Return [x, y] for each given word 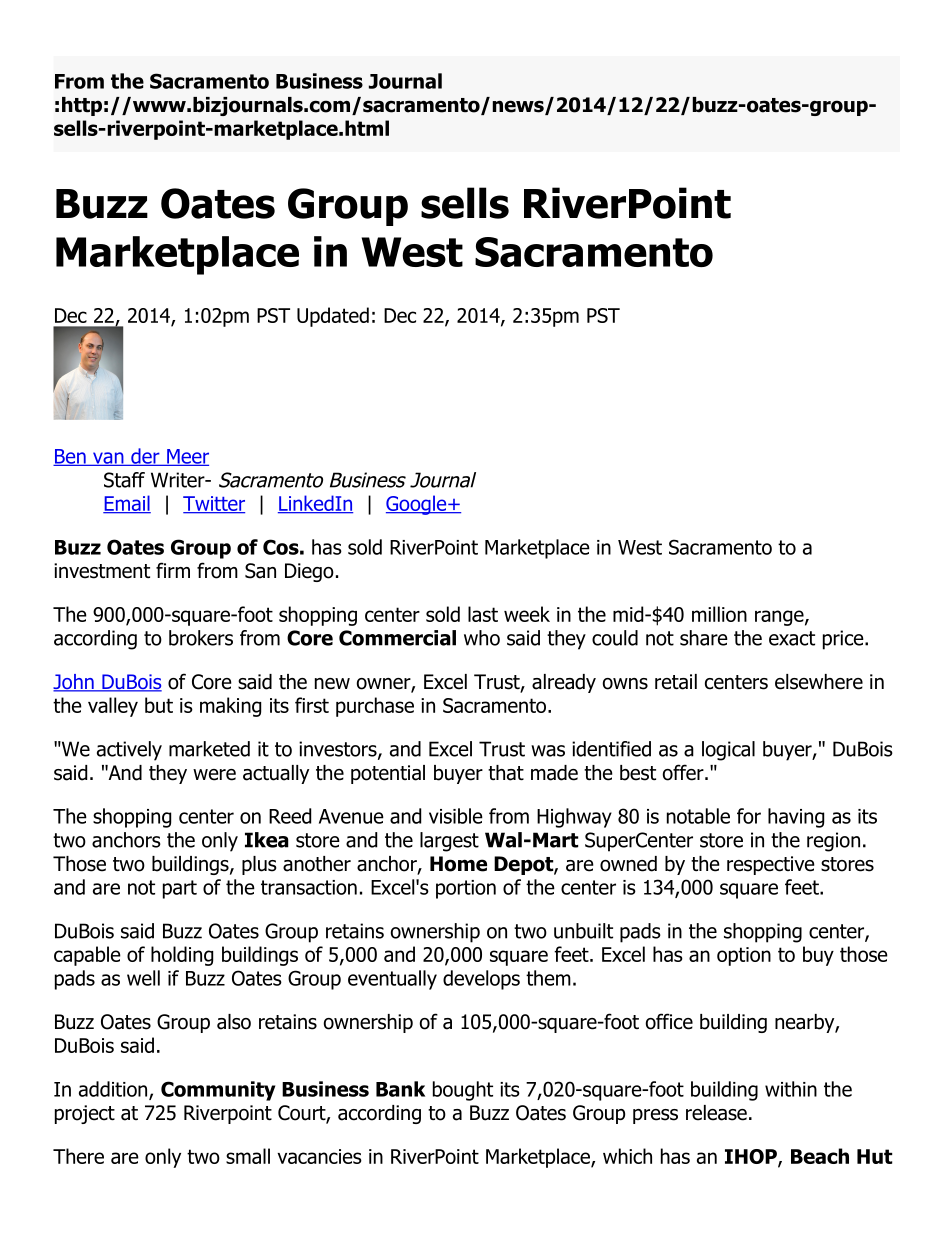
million [719, 614]
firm [173, 570]
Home [458, 864]
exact [792, 638]
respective [771, 865]
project [85, 1114]
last [483, 614]
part [180, 889]
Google [417, 505]
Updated [333, 317]
